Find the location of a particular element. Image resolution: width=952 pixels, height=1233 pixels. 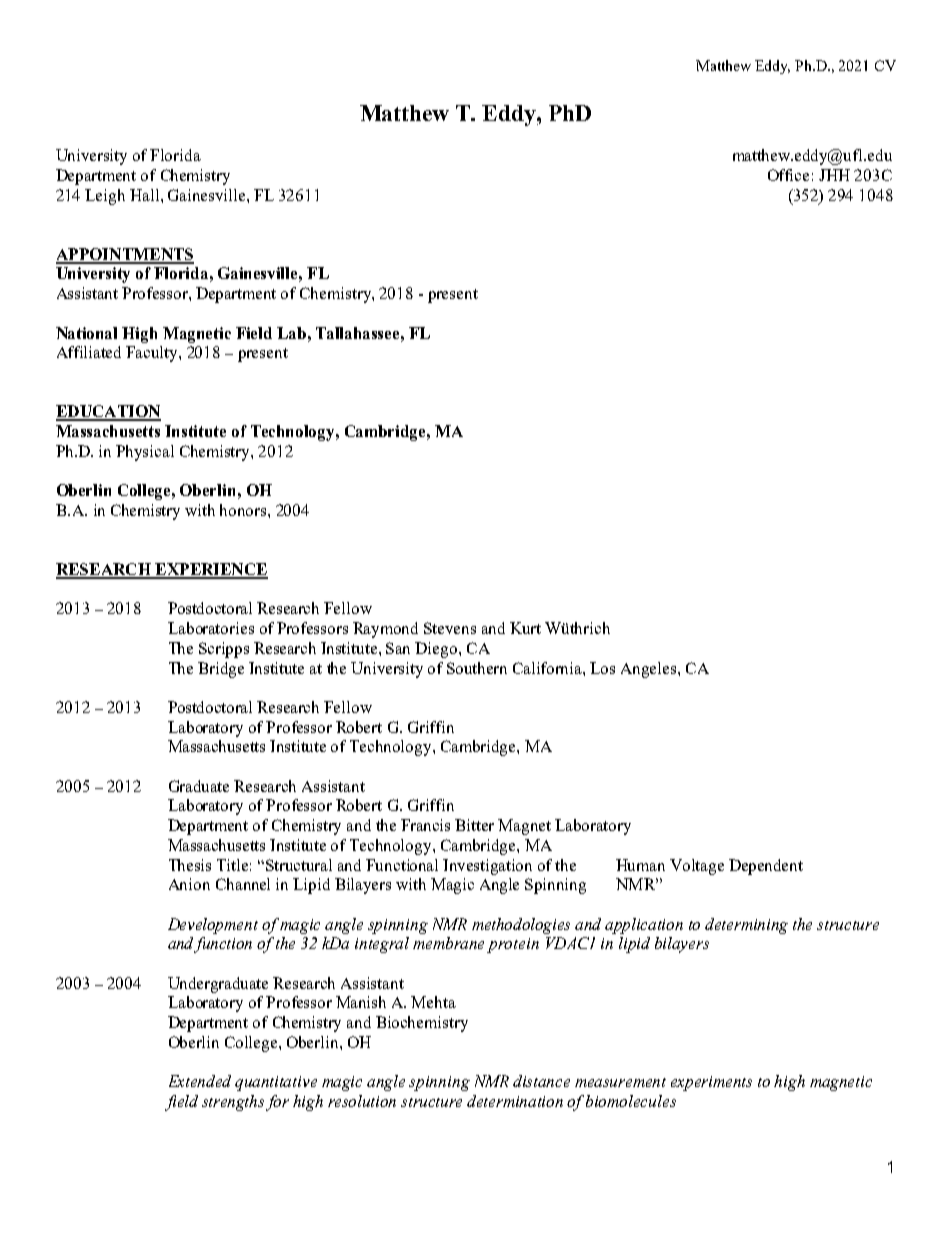

EXPERIENCE is located at coordinates (210, 570).
